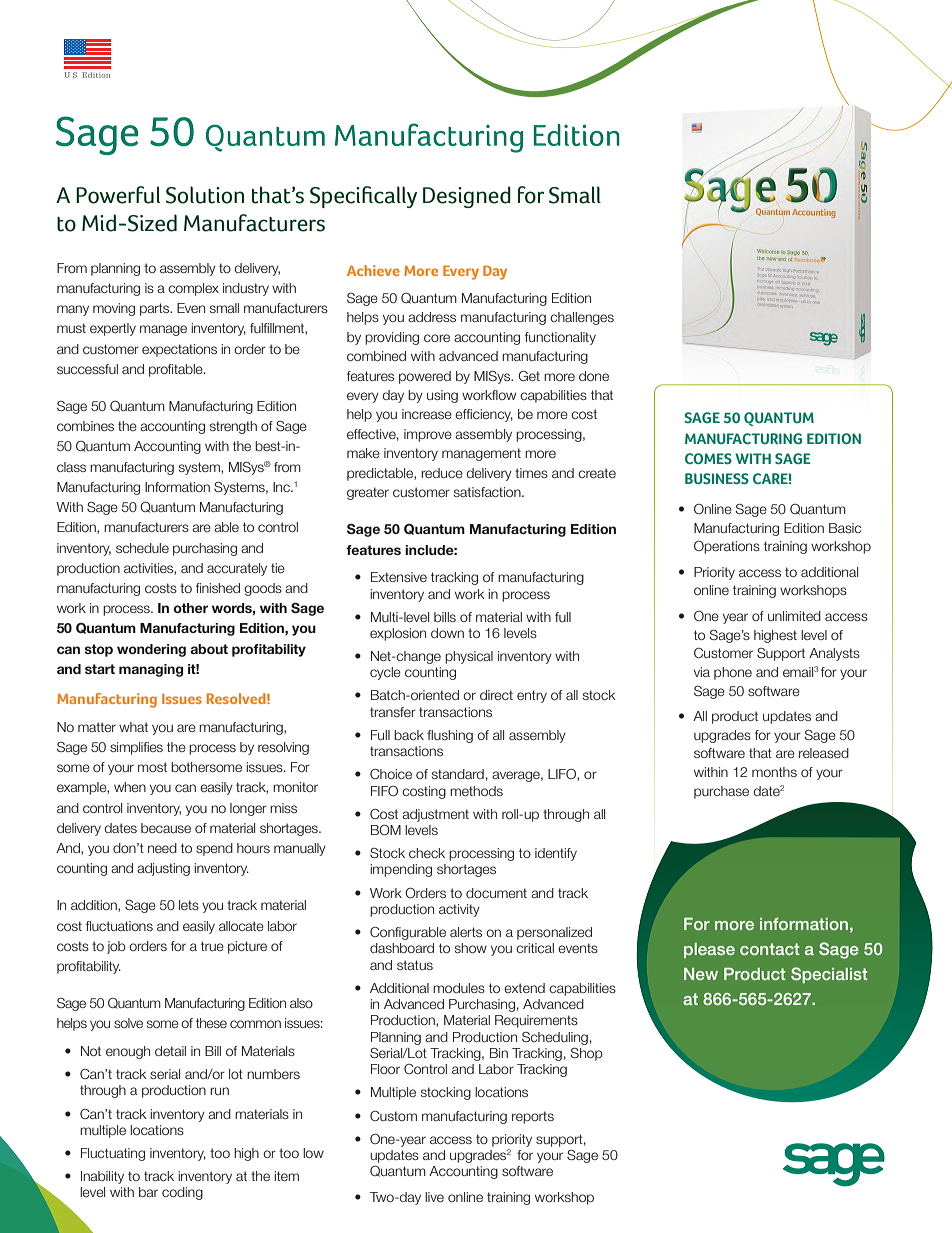  Describe the element at coordinates (205, 195) in the document. I see `Solution` at that location.
